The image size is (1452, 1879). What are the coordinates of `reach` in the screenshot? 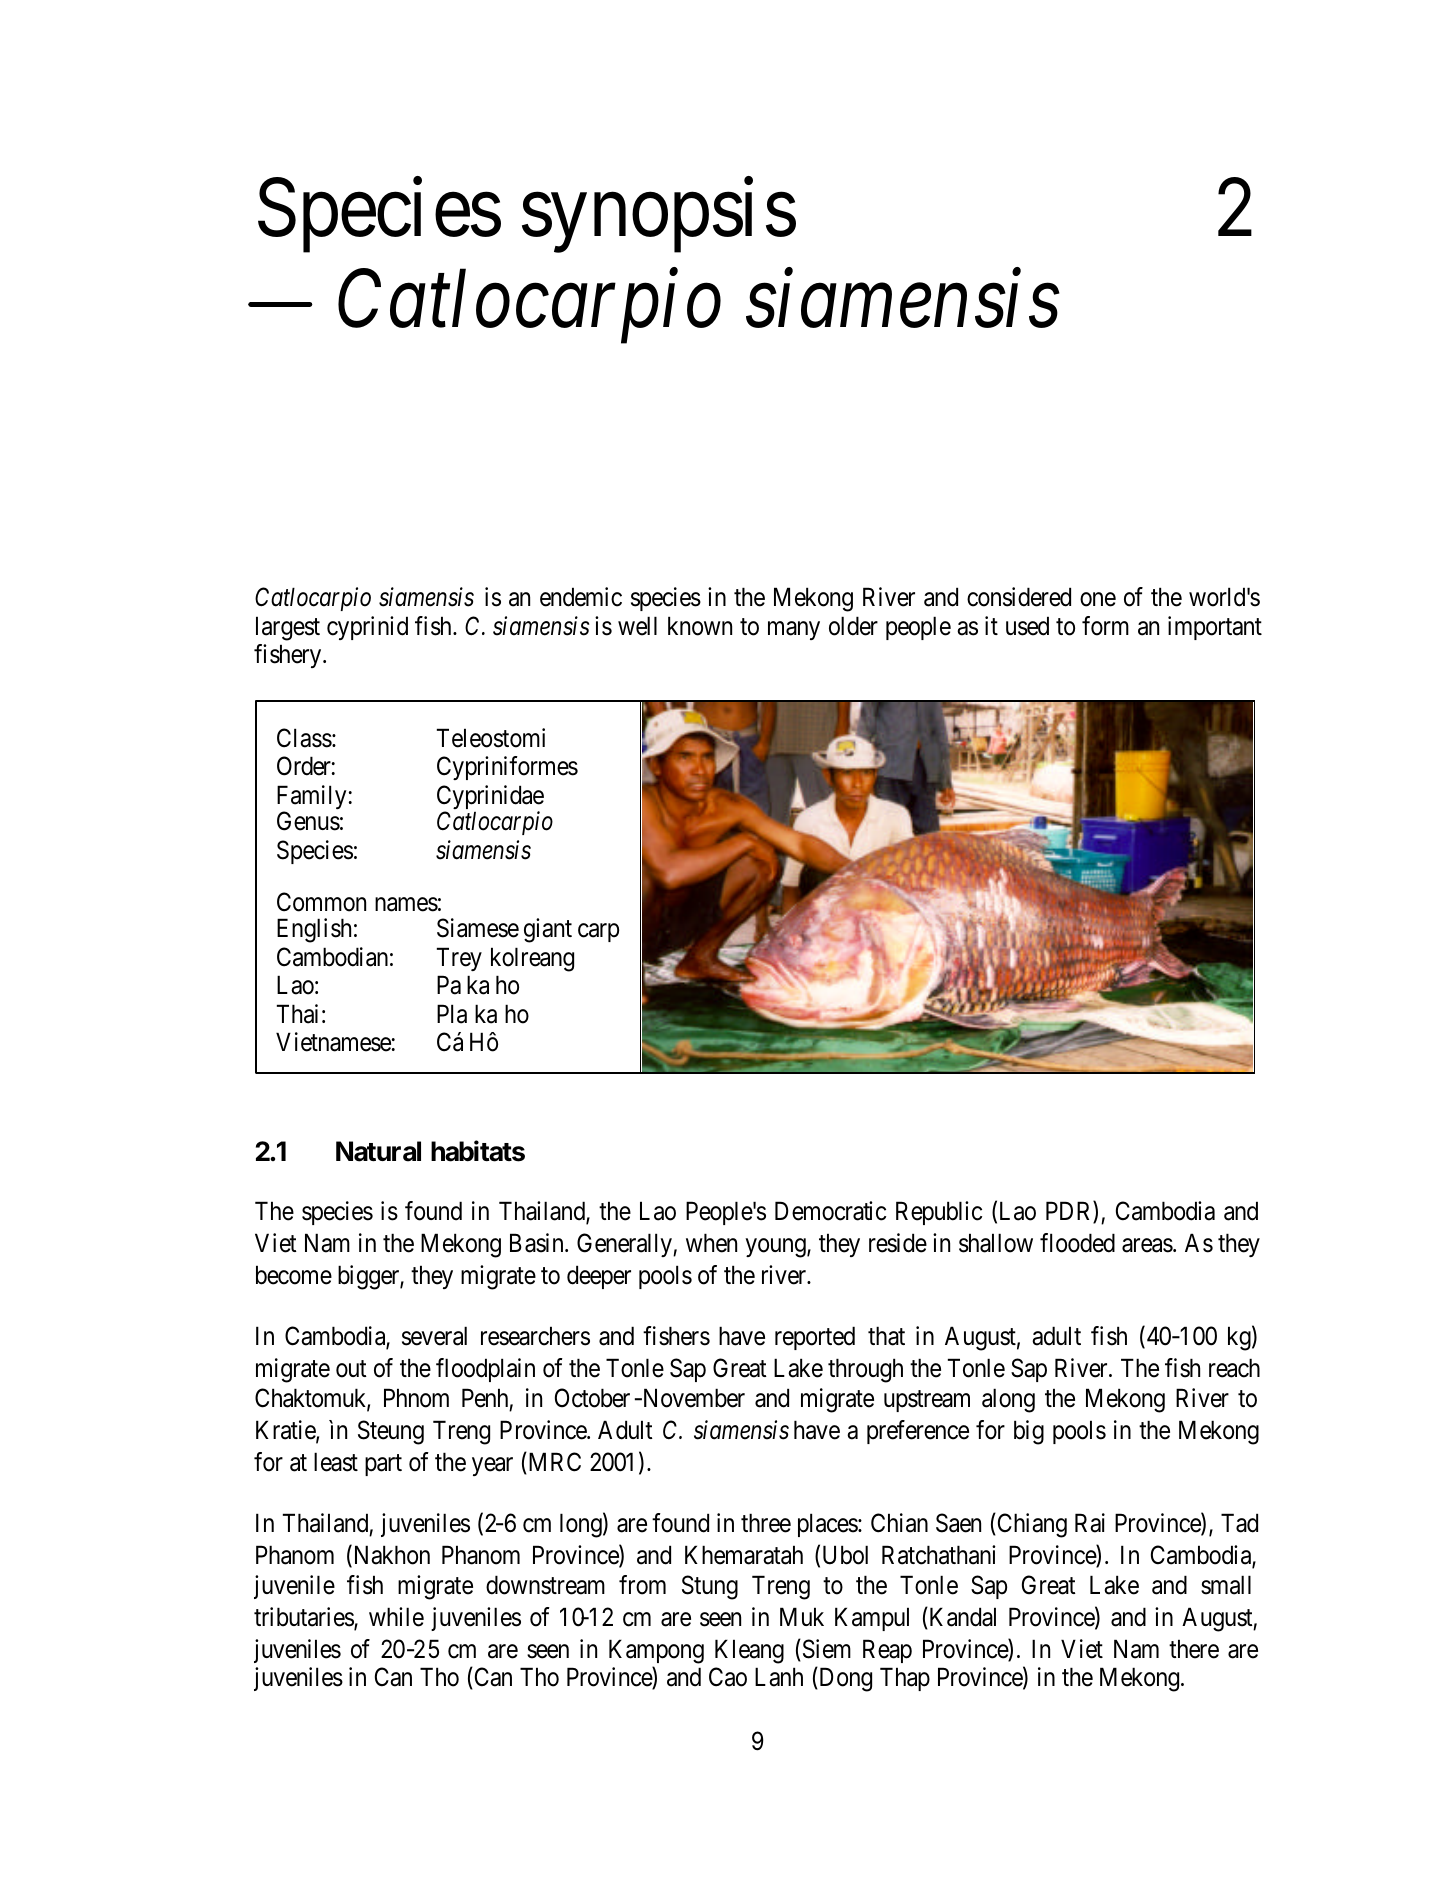 It's located at (1234, 1368).
